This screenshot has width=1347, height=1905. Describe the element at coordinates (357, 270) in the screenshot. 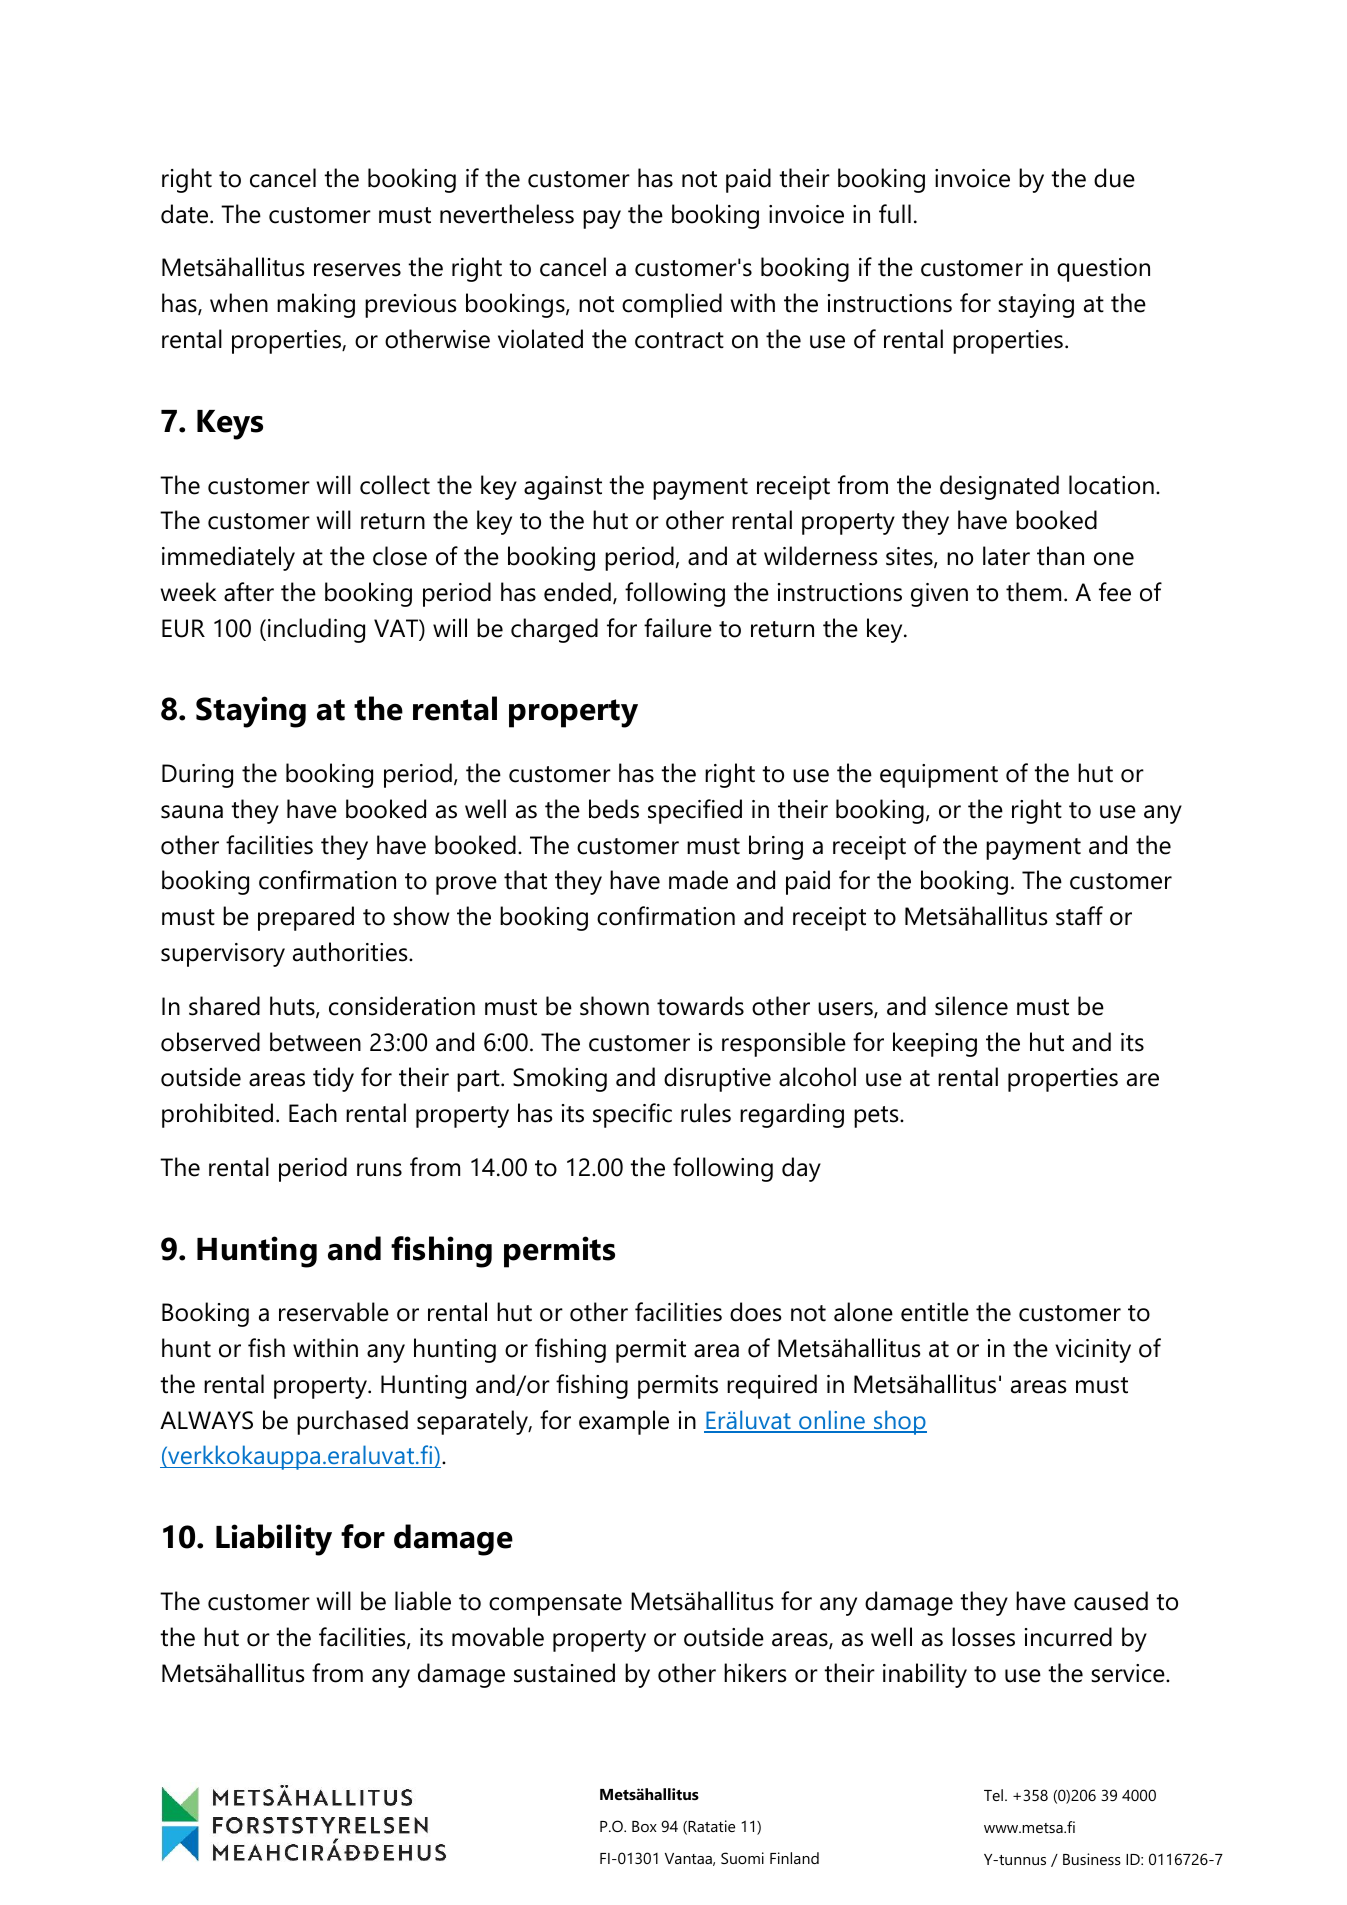

I see `reserves` at that location.
